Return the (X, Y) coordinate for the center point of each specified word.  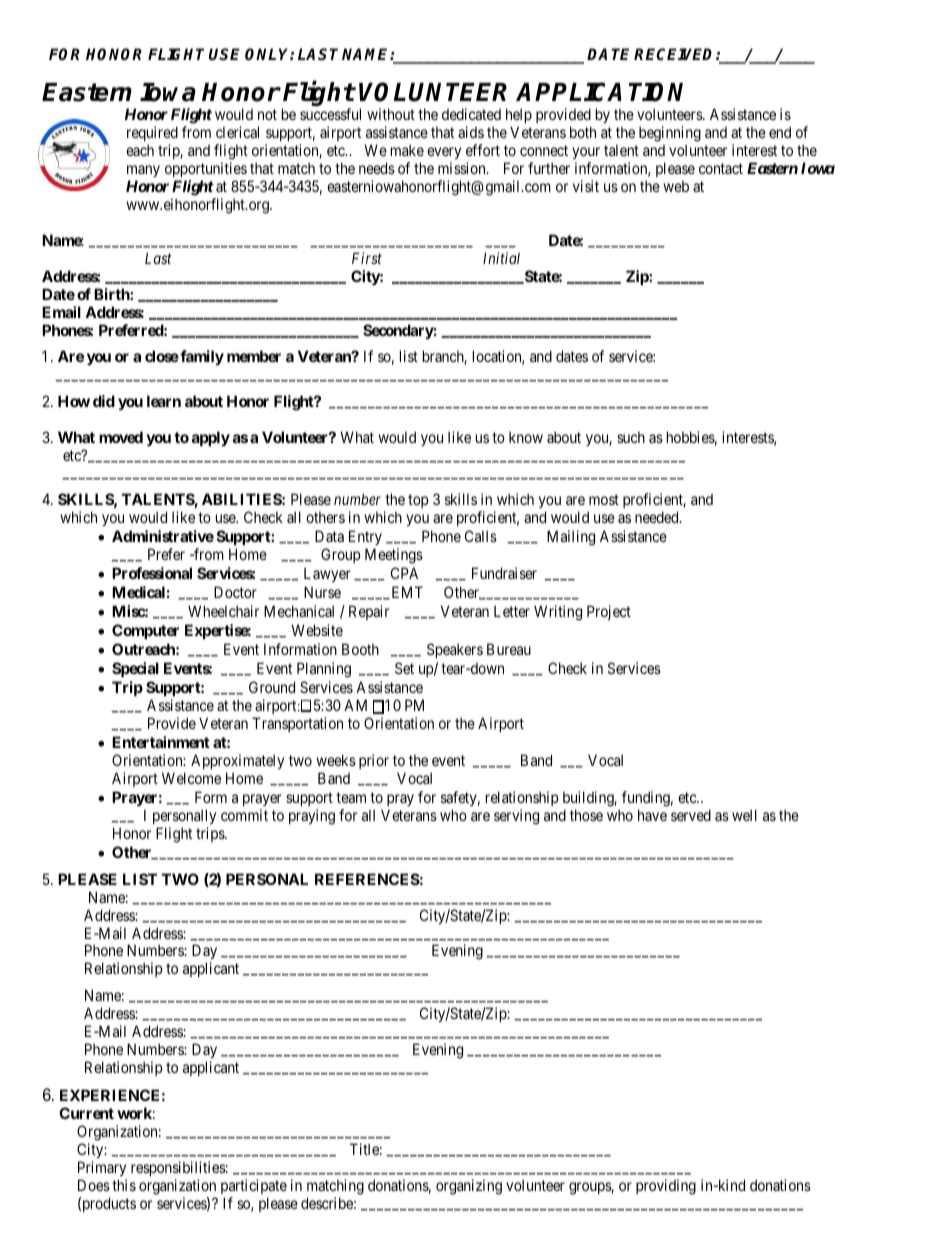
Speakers (455, 650)
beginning (670, 134)
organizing (469, 1187)
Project (609, 612)
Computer (145, 631)
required (152, 133)
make (407, 150)
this (124, 1185)
